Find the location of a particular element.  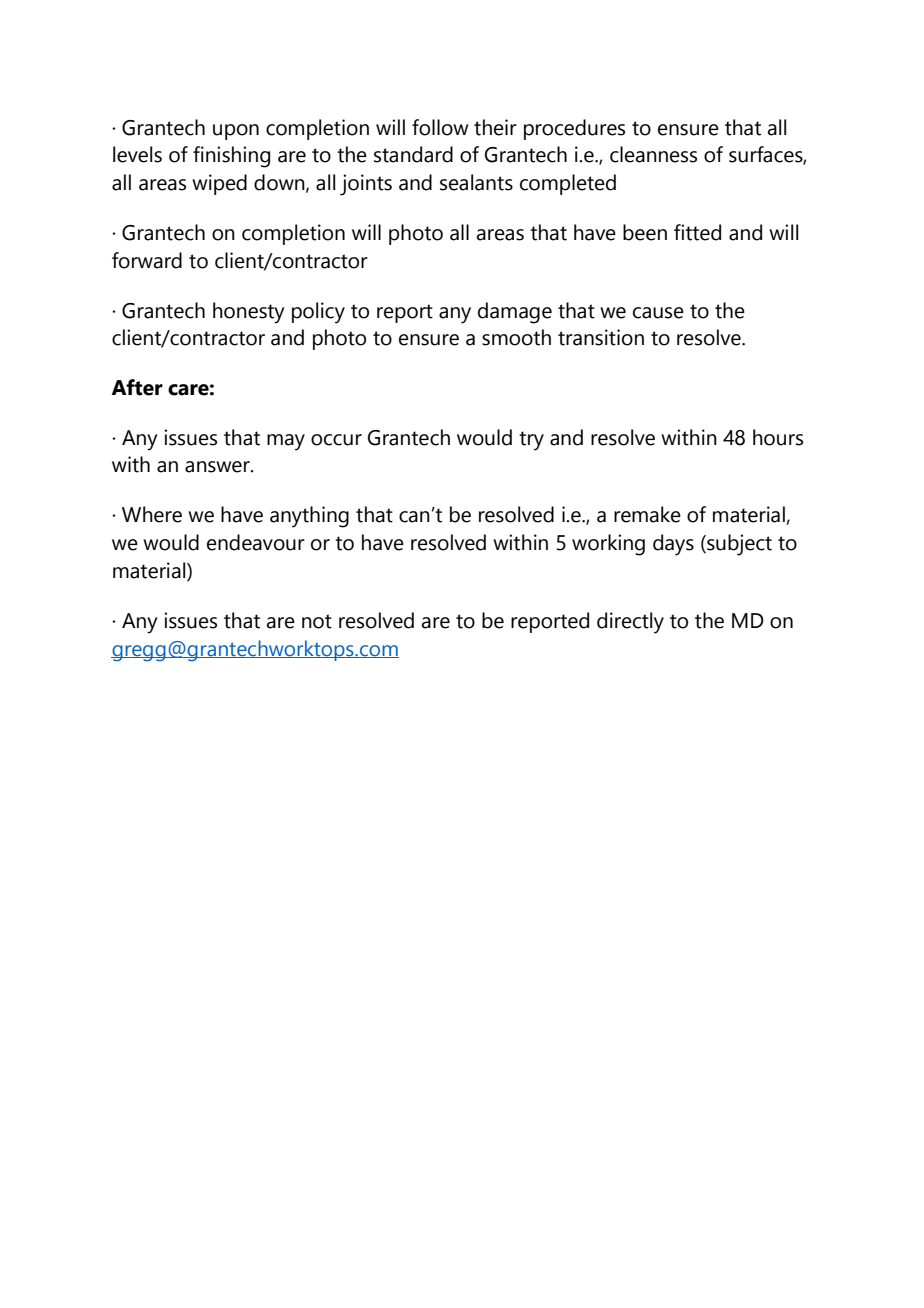

Where is located at coordinates (152, 514).
